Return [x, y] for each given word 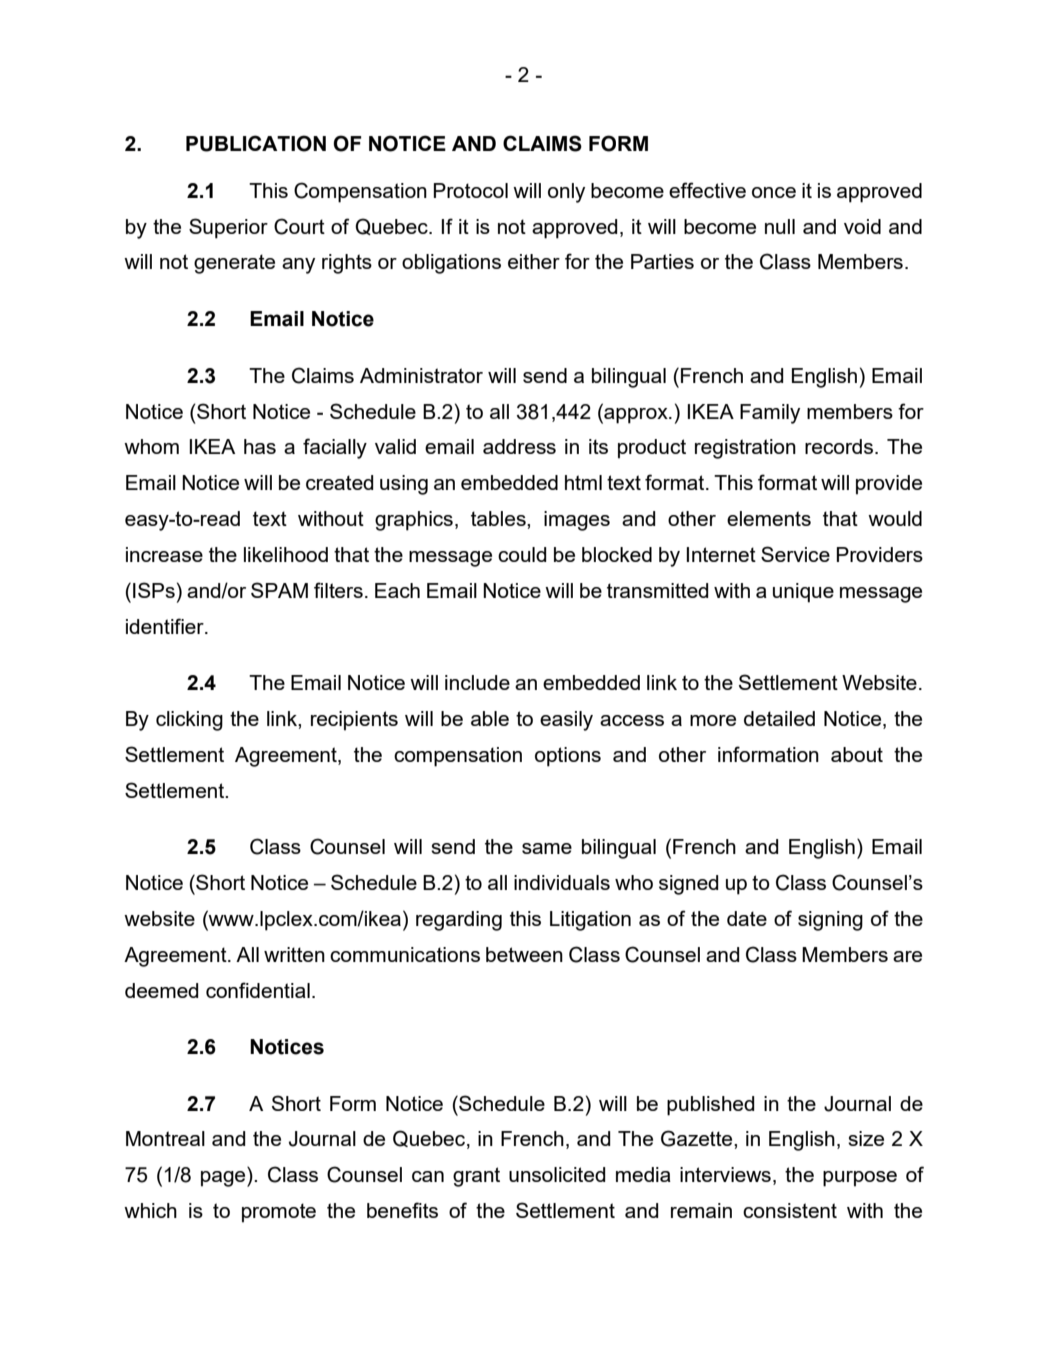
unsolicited [557, 1174]
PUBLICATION [256, 143]
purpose [860, 1179]
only [566, 193]
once [774, 192]
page [224, 1179]
